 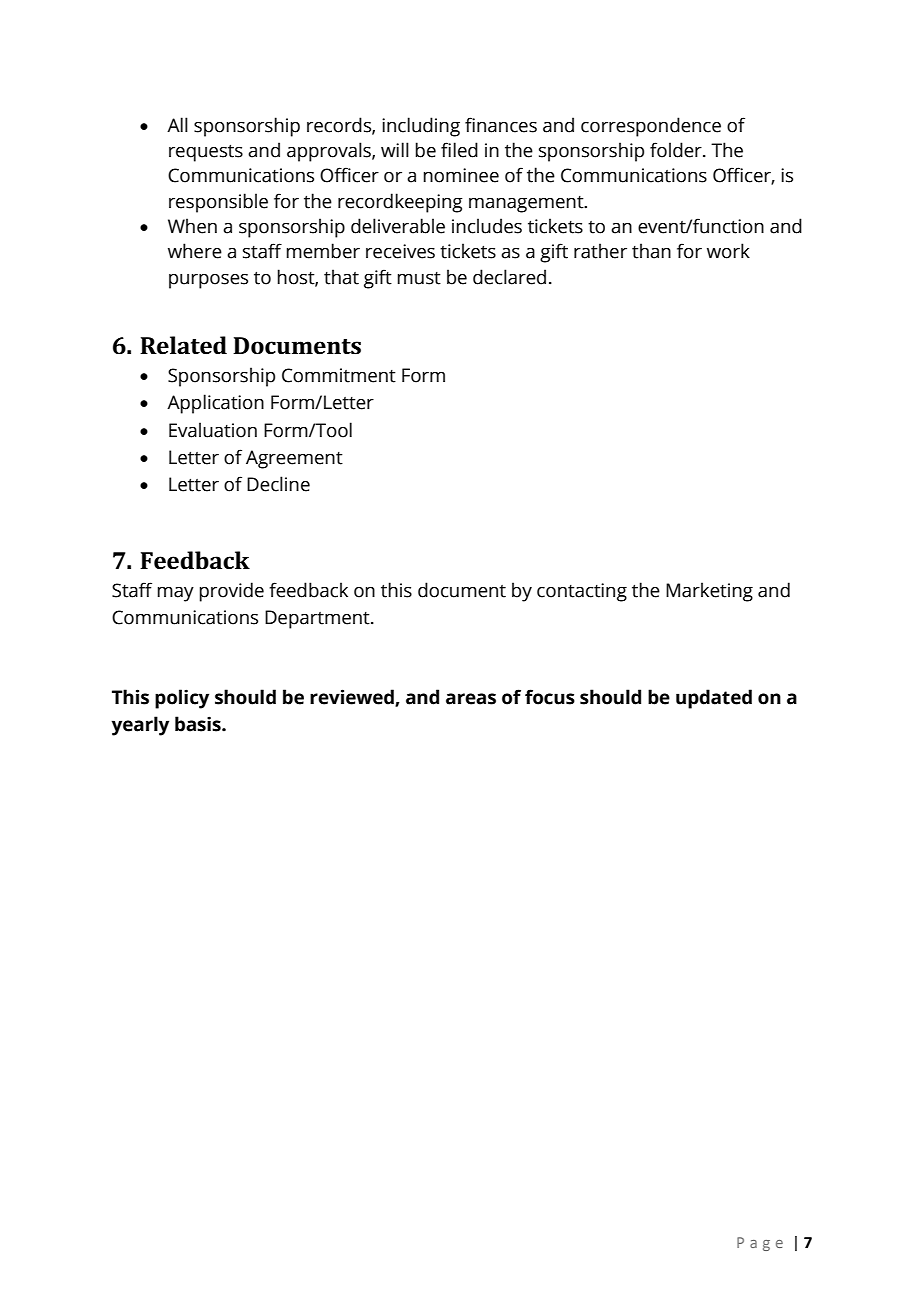 What do you see at coordinates (278, 484) in the page?
I see `Decline` at bounding box center [278, 484].
